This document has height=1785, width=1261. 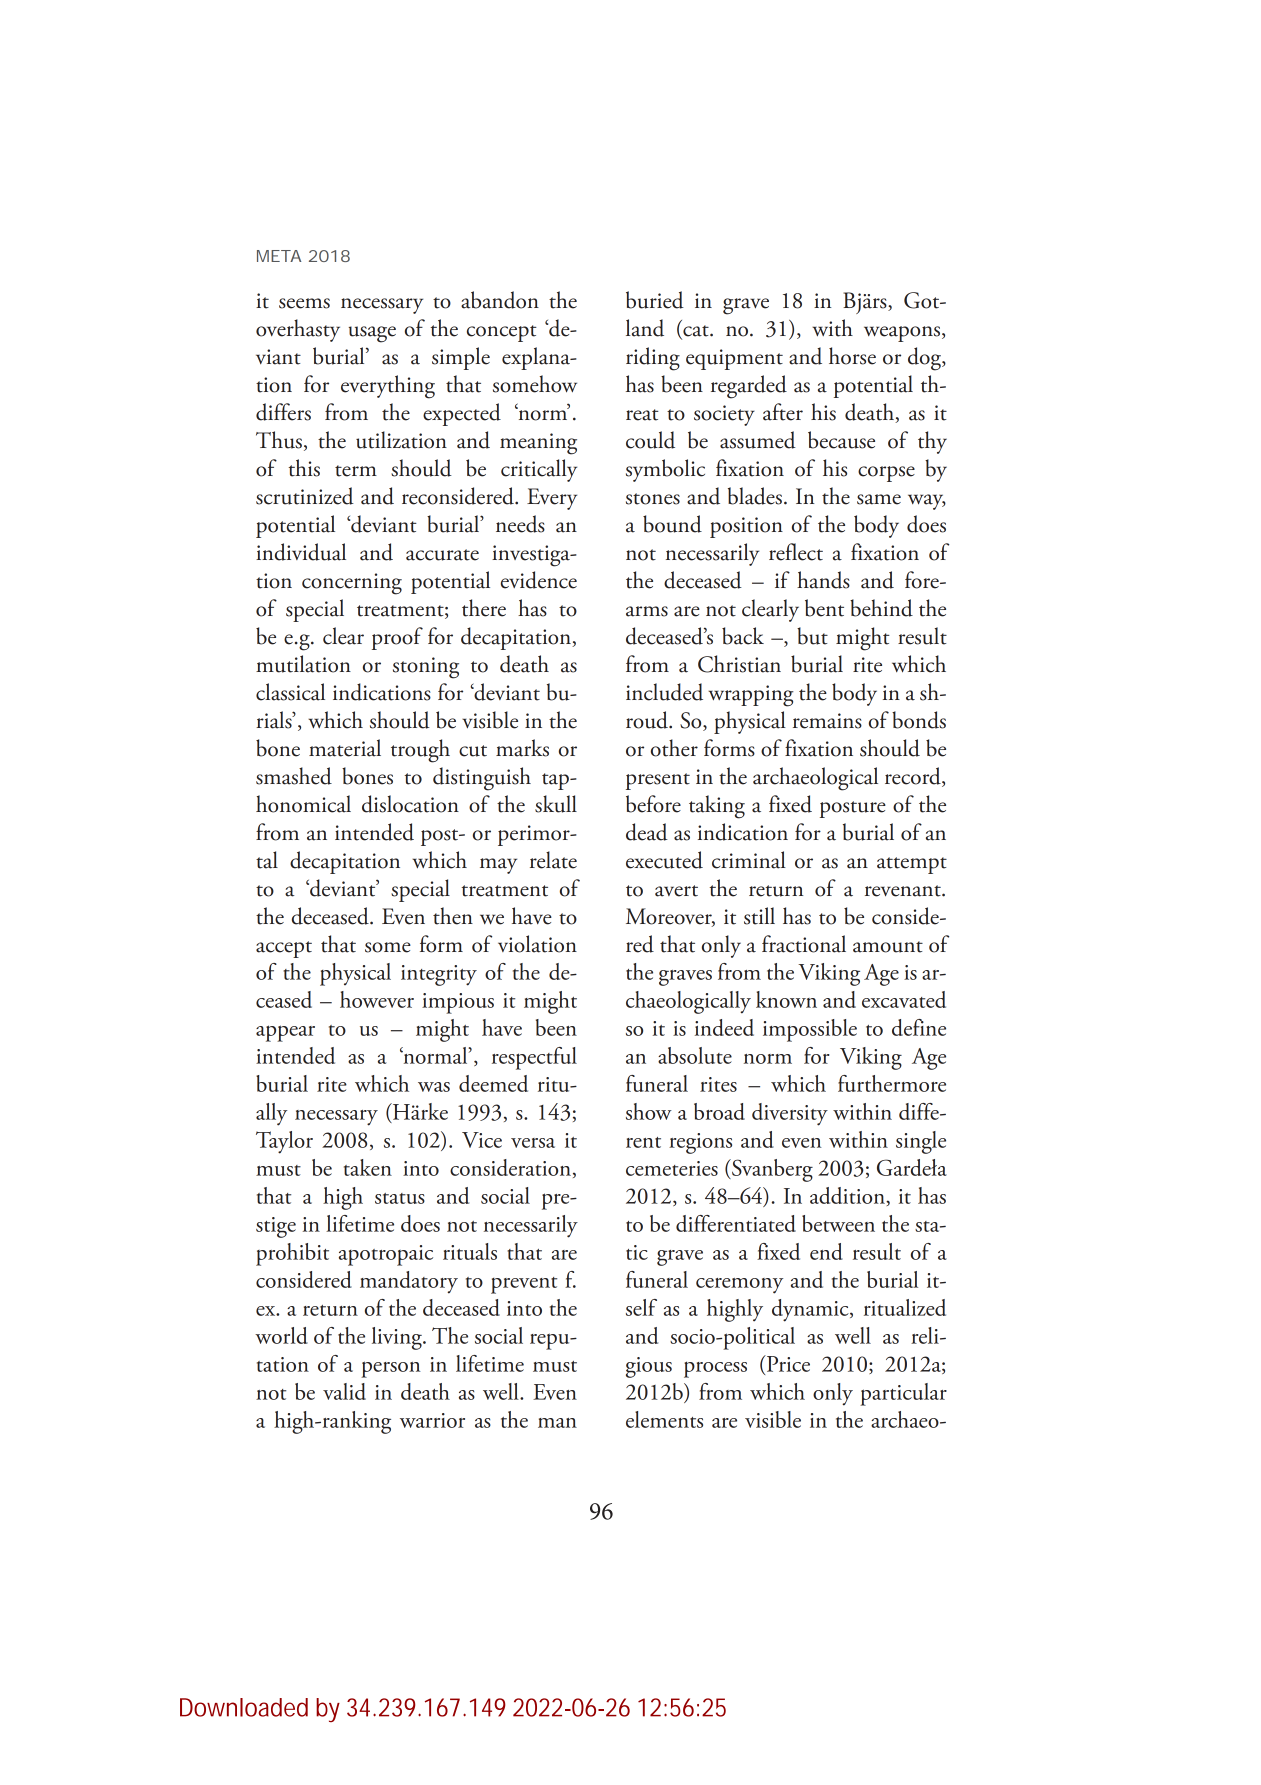 What do you see at coordinates (676, 891) in the document?
I see `avert` at bounding box center [676, 891].
